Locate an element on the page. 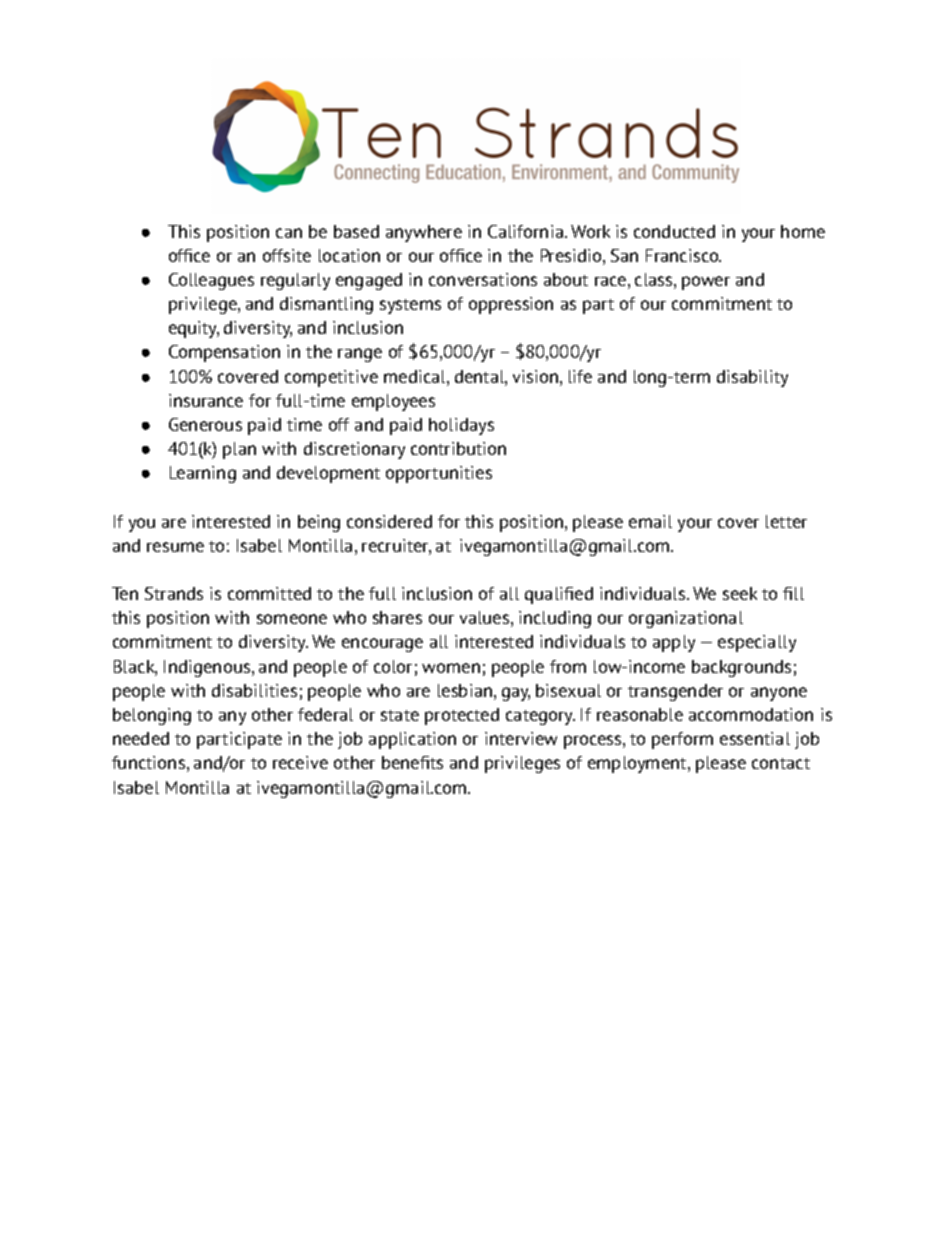  qualified is located at coordinates (559, 595).
